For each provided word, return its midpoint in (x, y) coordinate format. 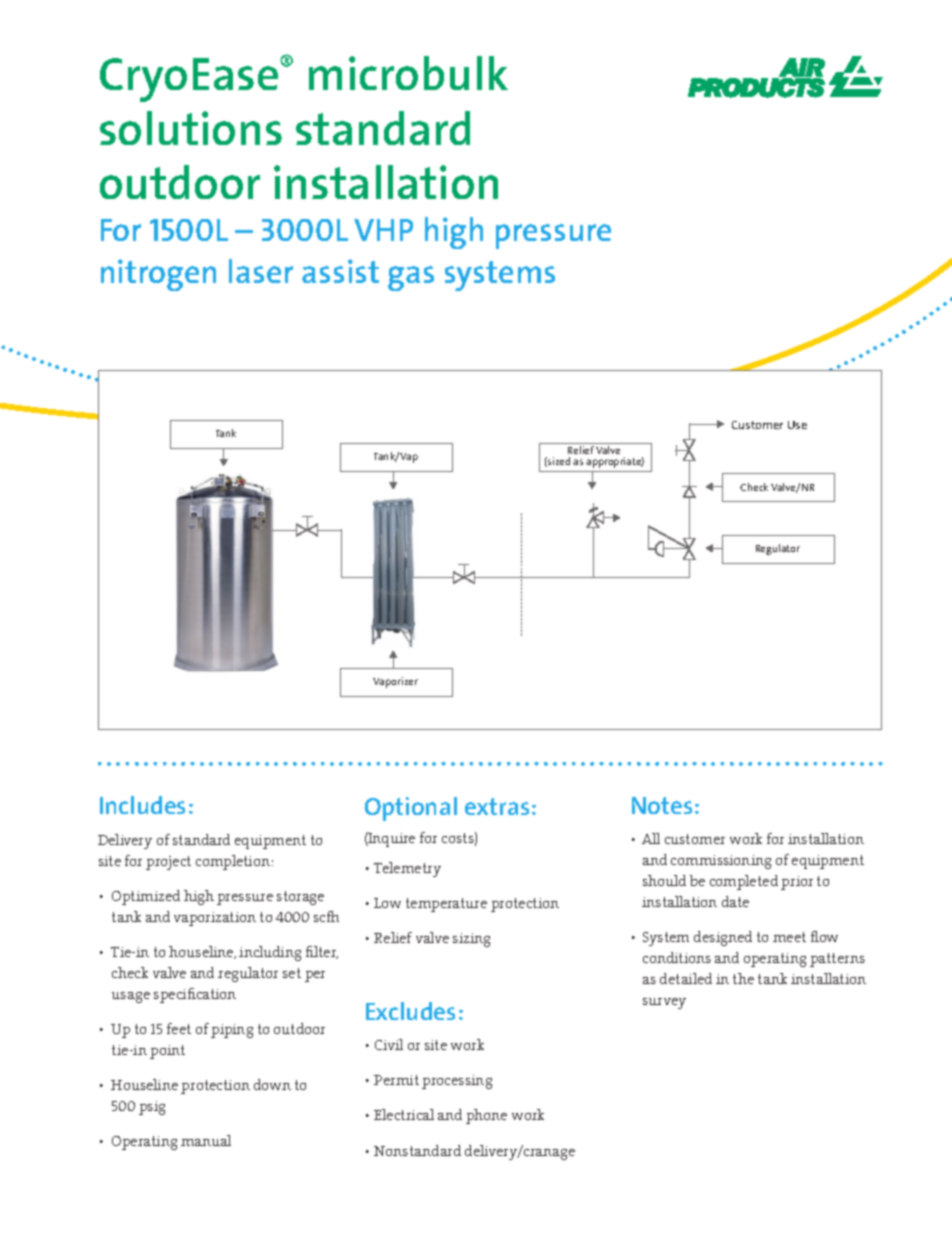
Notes (662, 805)
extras (497, 806)
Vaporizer (395, 682)
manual (206, 1140)
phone (486, 1116)
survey (664, 1003)
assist (340, 271)
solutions (191, 128)
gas (411, 278)
